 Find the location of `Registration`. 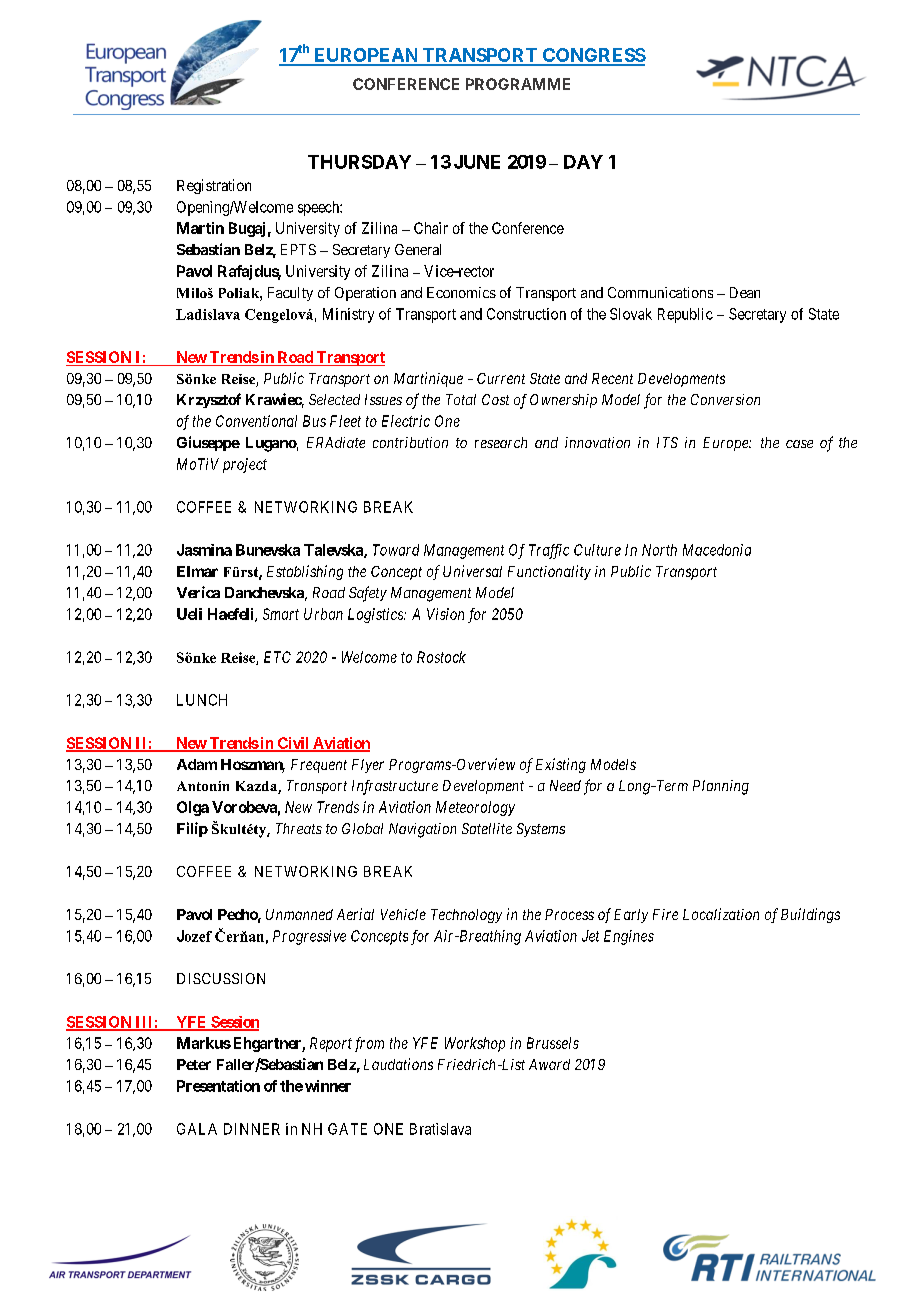

Registration is located at coordinates (214, 186).
